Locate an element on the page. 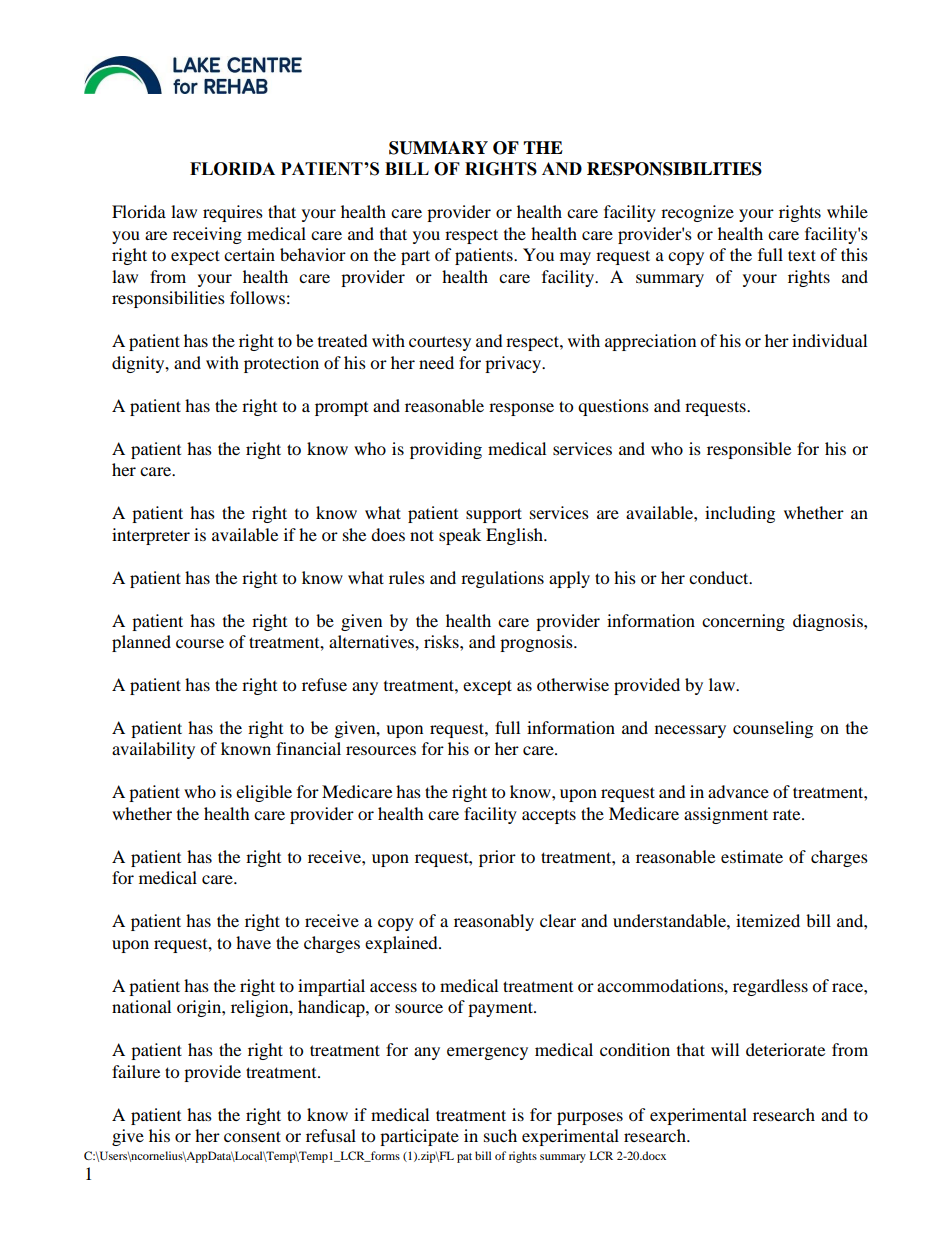  consent is located at coordinates (252, 1136).
